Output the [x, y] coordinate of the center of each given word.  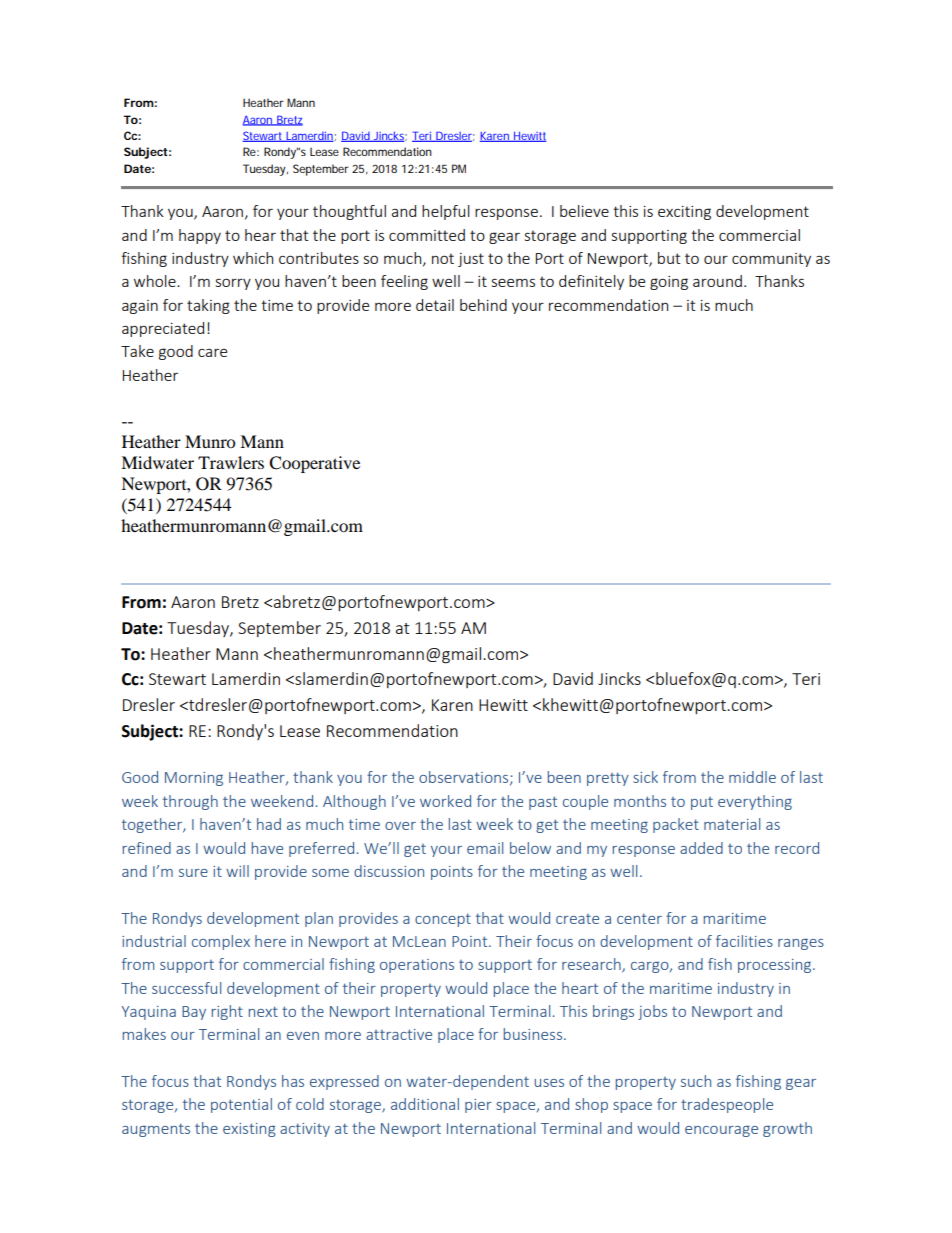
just [471, 260]
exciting [684, 213]
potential [241, 1105]
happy [200, 236]
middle [752, 777]
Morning [194, 779]
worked [445, 801]
